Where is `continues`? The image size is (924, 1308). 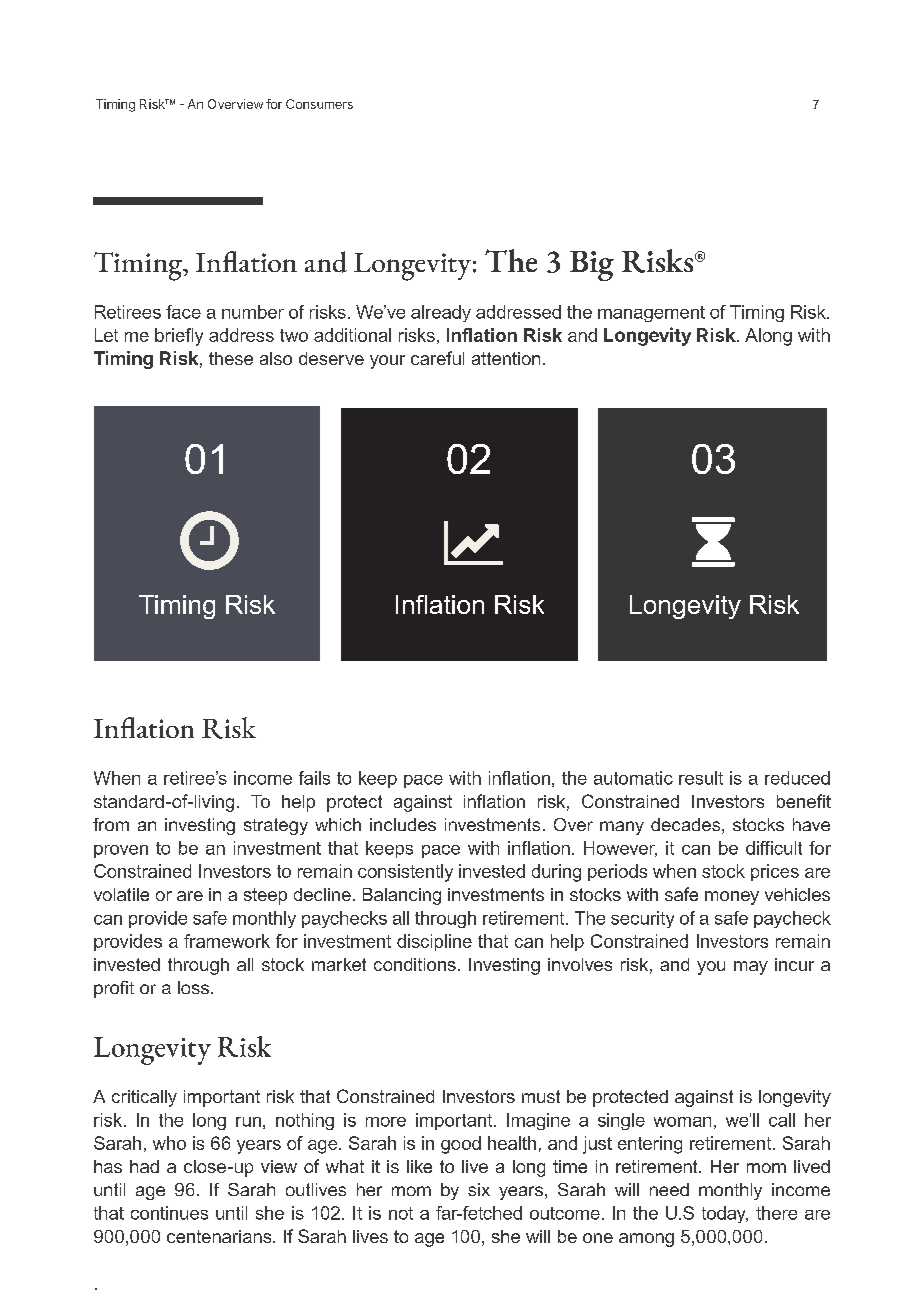
continues is located at coordinates (169, 1213).
